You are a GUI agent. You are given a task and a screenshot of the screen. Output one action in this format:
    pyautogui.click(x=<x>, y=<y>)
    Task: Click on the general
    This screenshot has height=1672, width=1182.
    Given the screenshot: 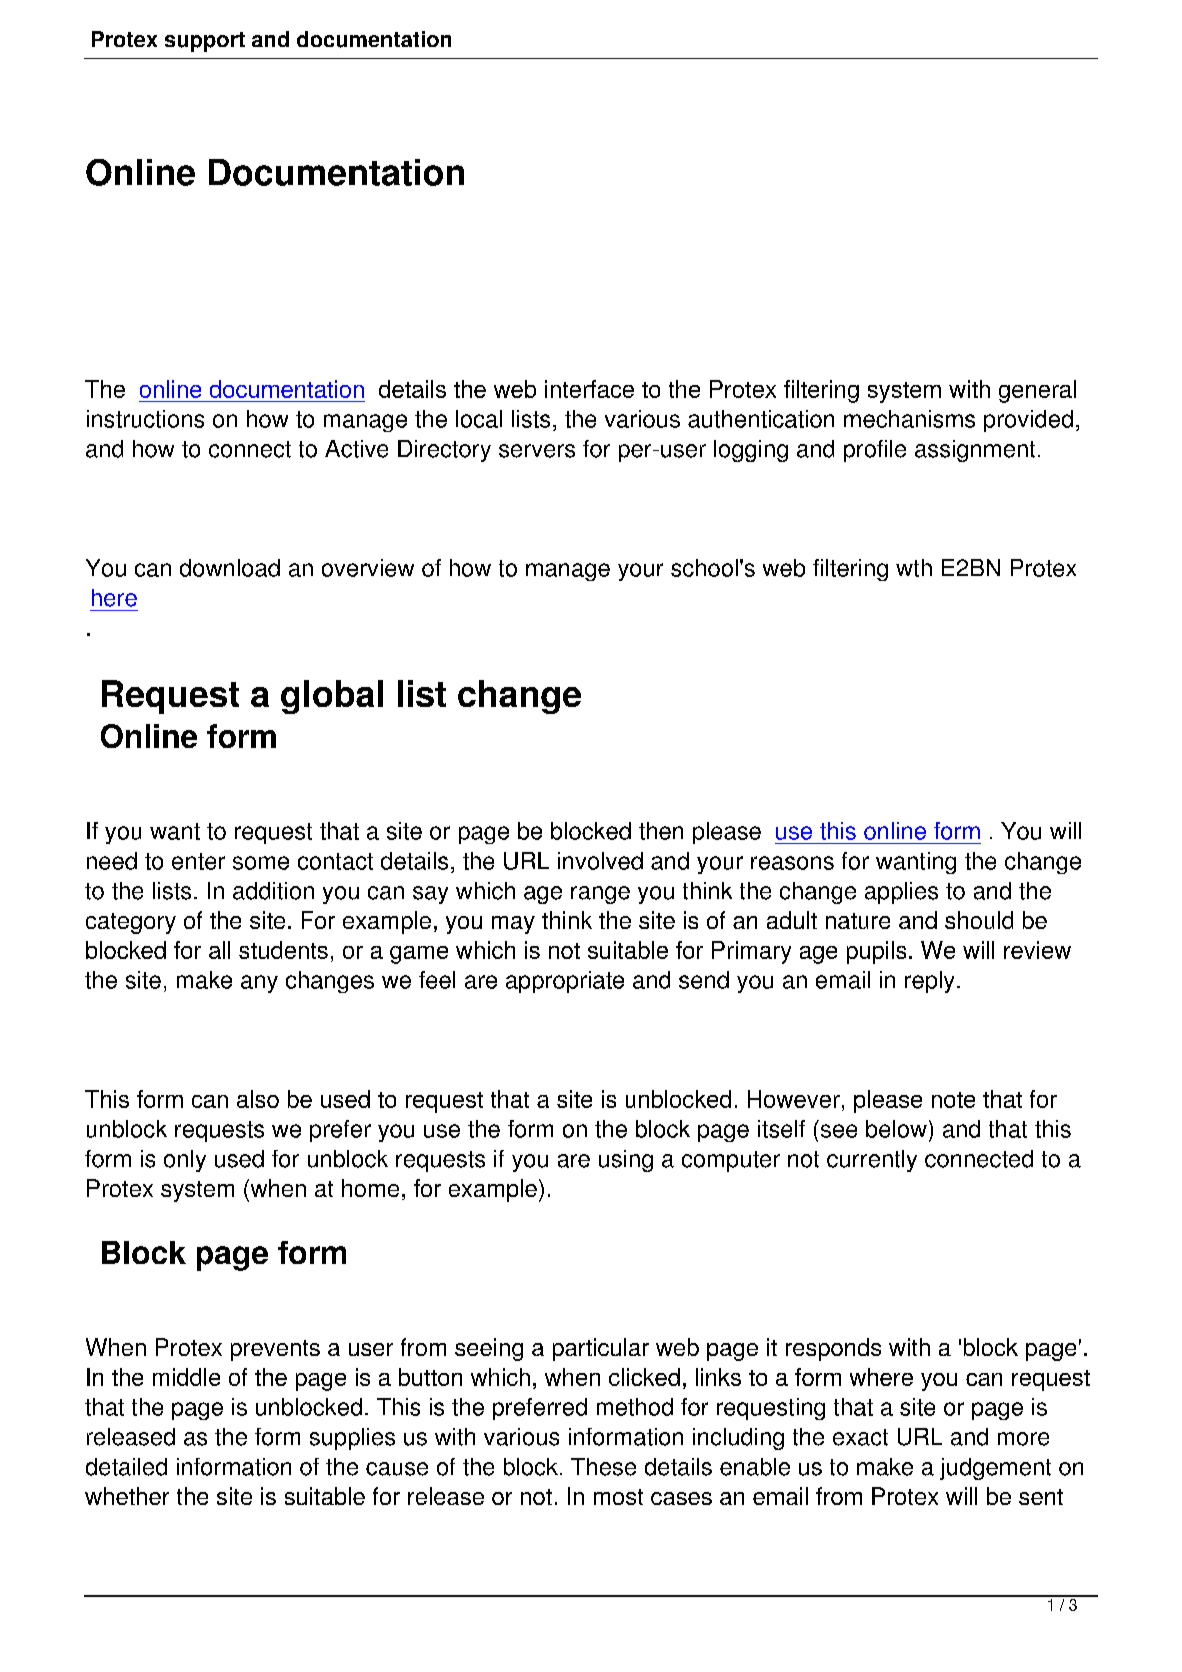 What is the action you would take?
    pyautogui.click(x=1037, y=391)
